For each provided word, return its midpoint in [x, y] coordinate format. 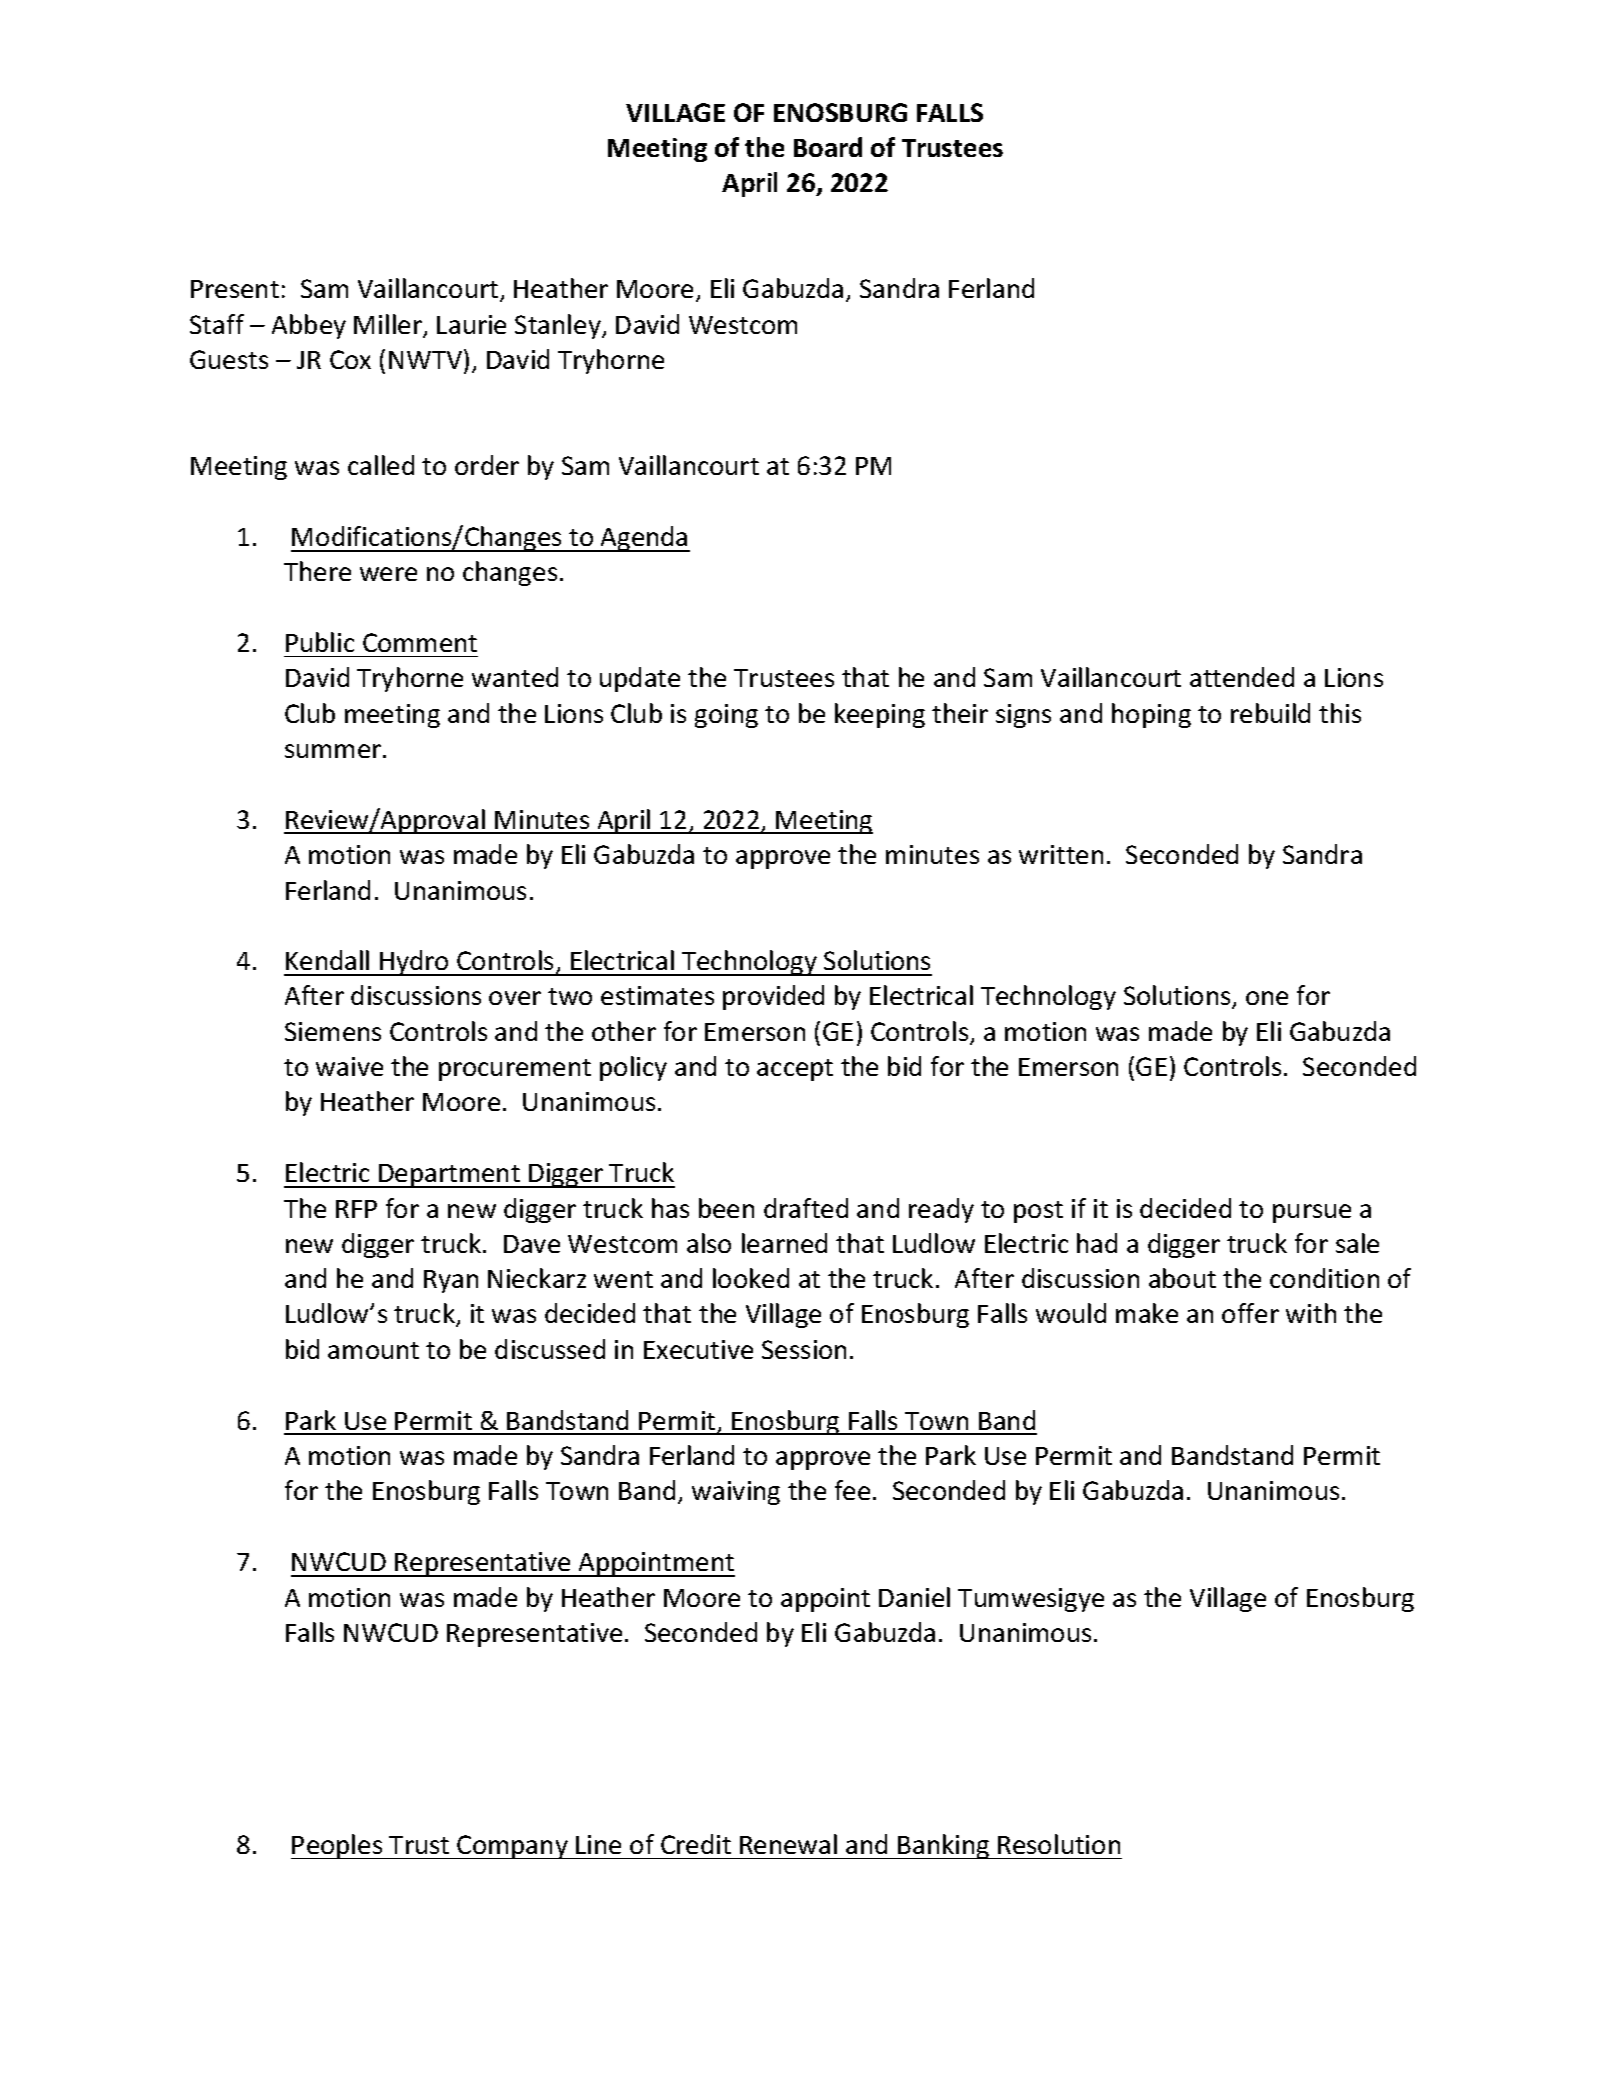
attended [1242, 677]
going [726, 716]
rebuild [1270, 713]
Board [828, 147]
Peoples [338, 1846]
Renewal [788, 1844]
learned [784, 1243]
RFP [356, 1209]
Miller [389, 325]
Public [320, 642]
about [1182, 1278]
